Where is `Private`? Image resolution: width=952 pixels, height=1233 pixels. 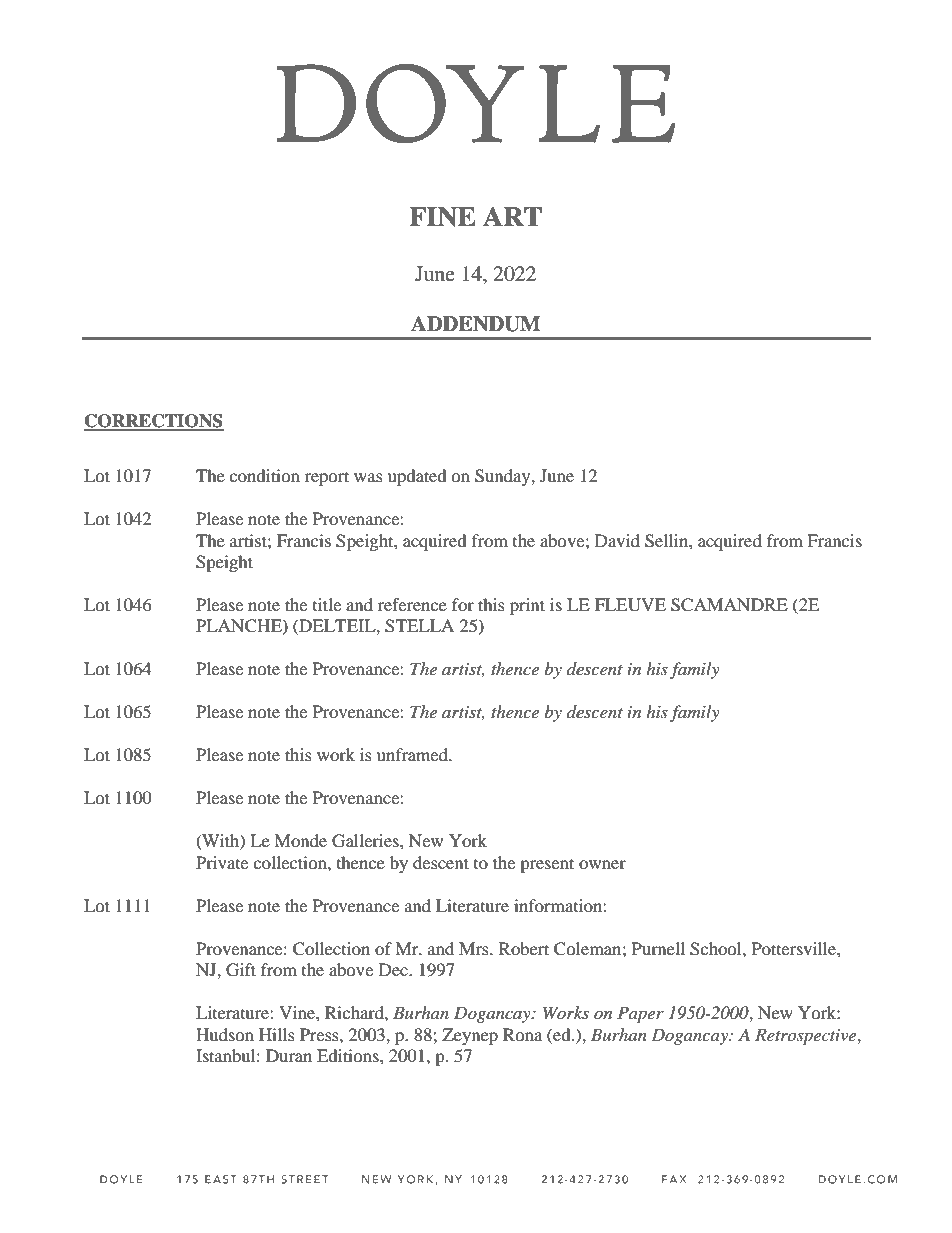
Private is located at coordinates (222, 862).
